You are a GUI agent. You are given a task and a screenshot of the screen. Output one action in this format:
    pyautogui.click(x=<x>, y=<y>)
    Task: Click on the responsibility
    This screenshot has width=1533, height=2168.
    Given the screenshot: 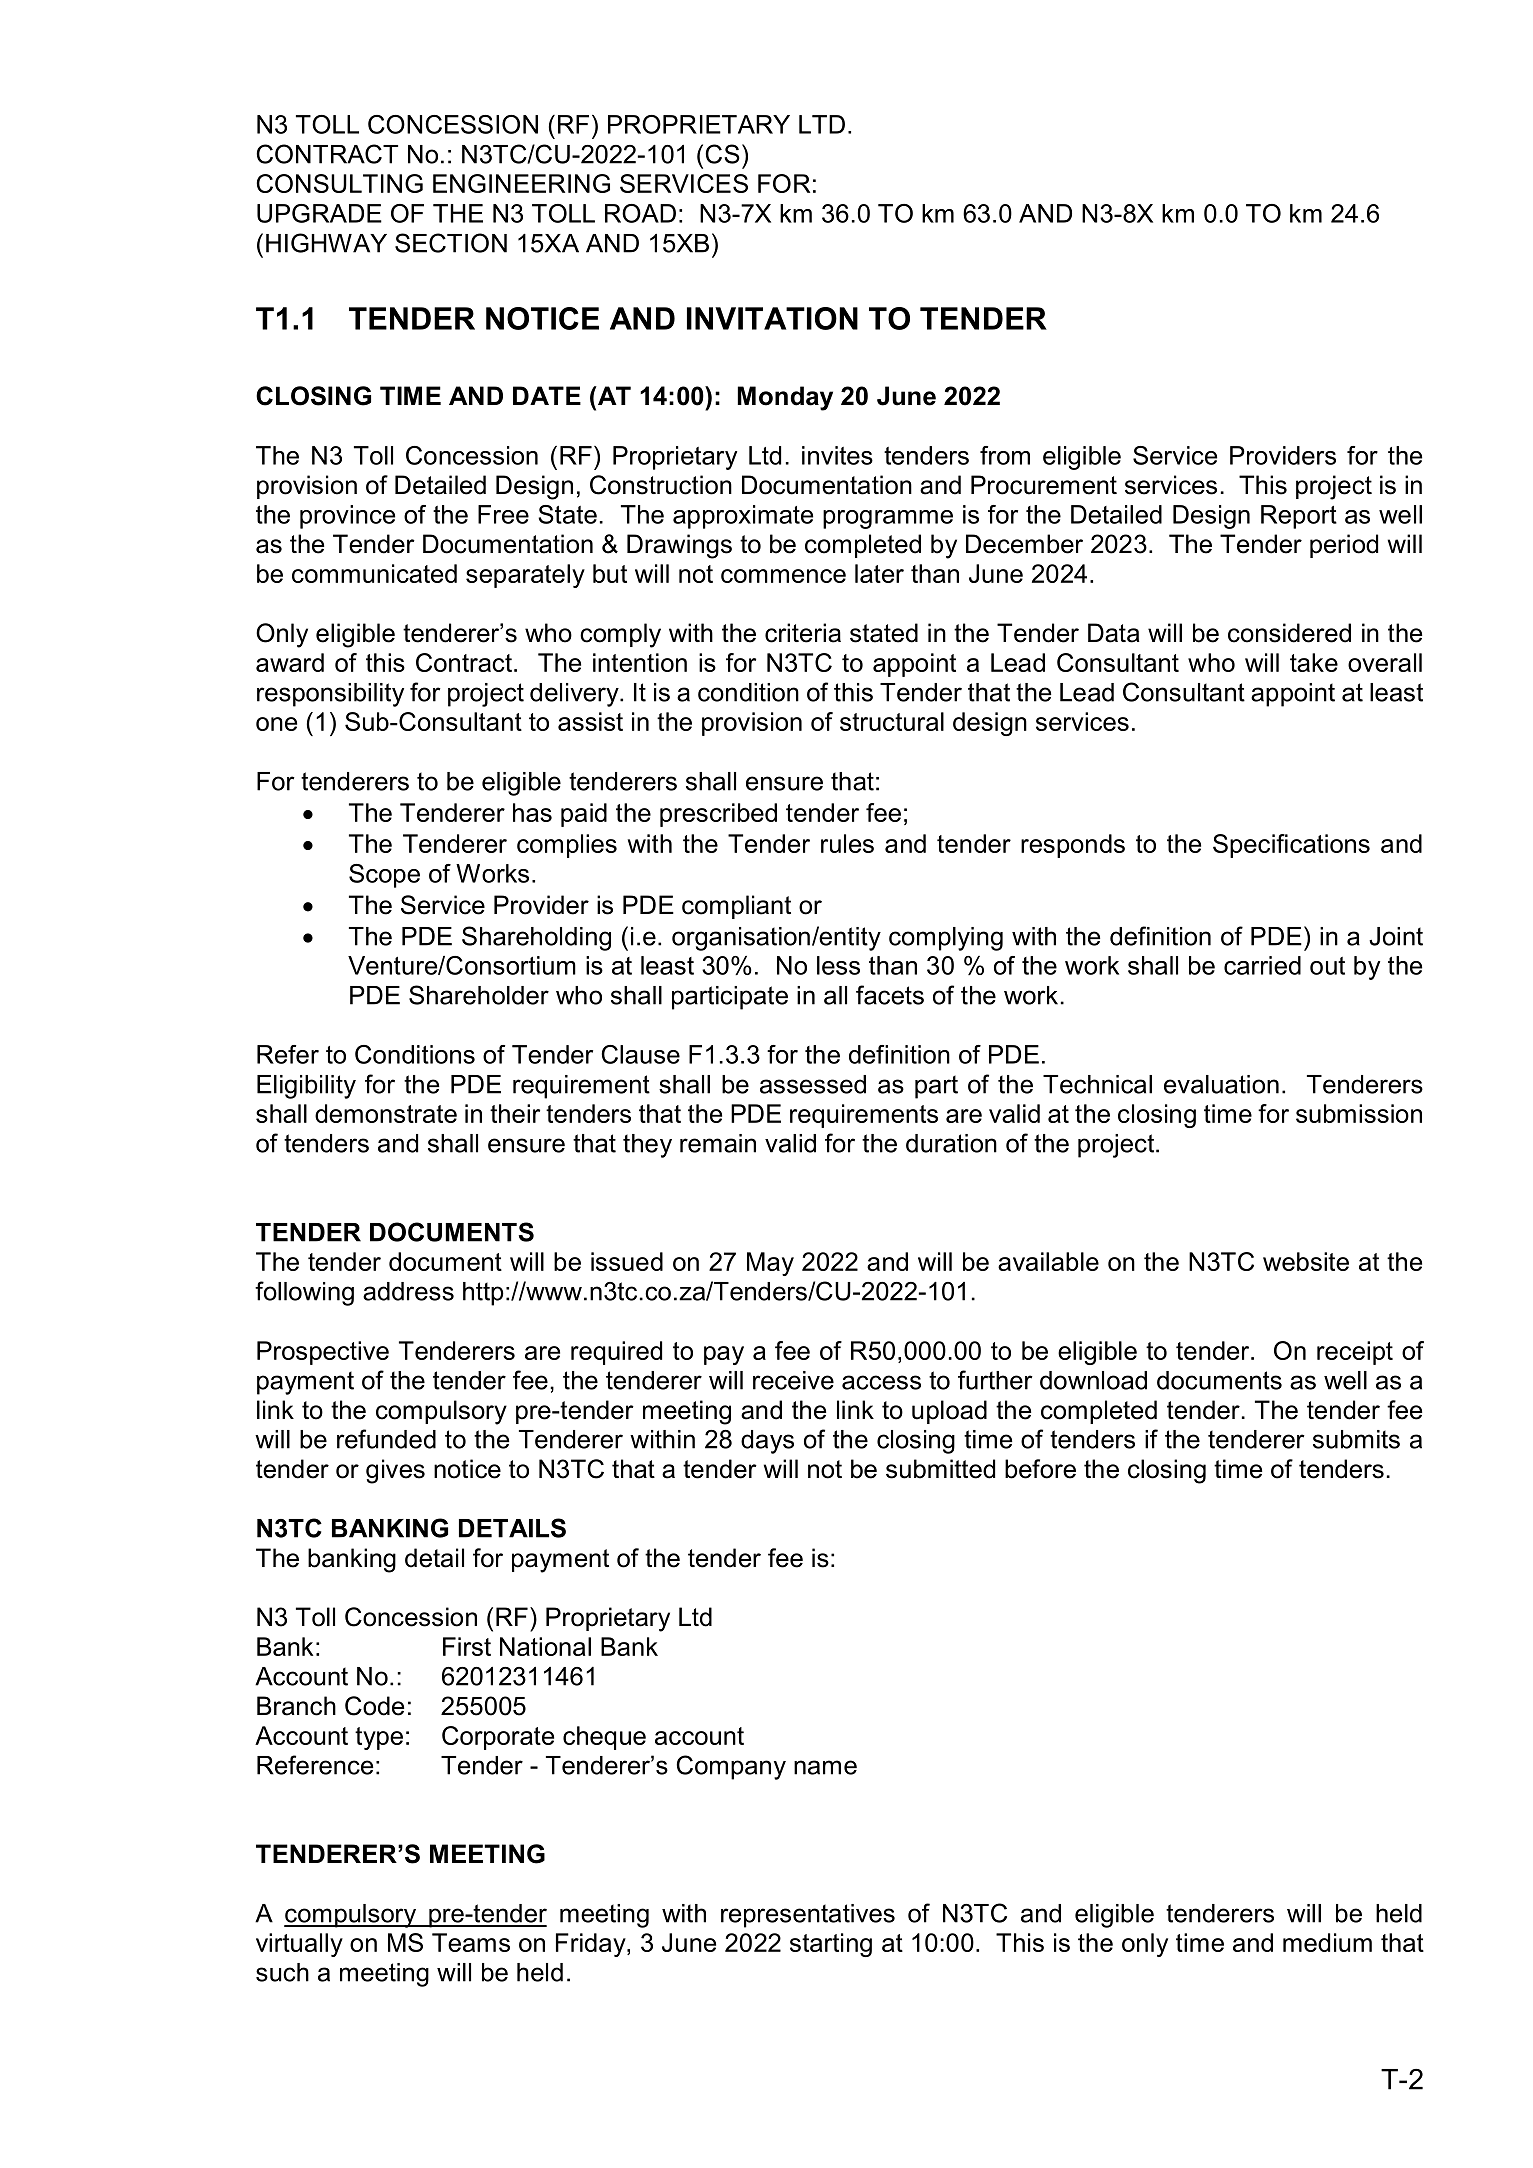 What is the action you would take?
    pyautogui.click(x=330, y=695)
